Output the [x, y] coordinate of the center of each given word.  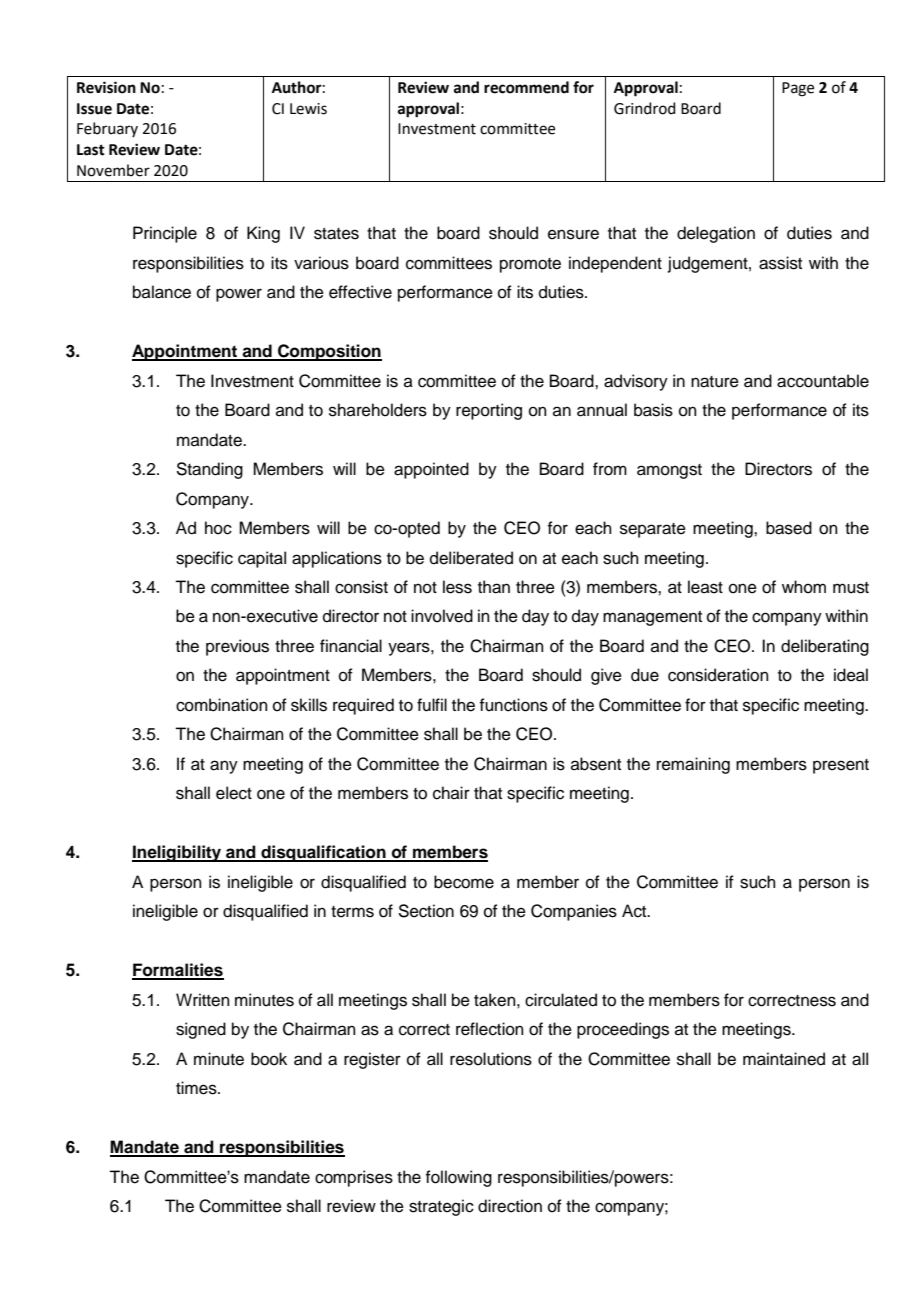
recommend [526, 87]
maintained [784, 1059]
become [464, 882]
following [458, 1178]
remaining [693, 765]
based [789, 528]
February [107, 129]
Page [798, 89]
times [197, 1088]
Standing [209, 470]
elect [234, 793]
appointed [431, 470]
